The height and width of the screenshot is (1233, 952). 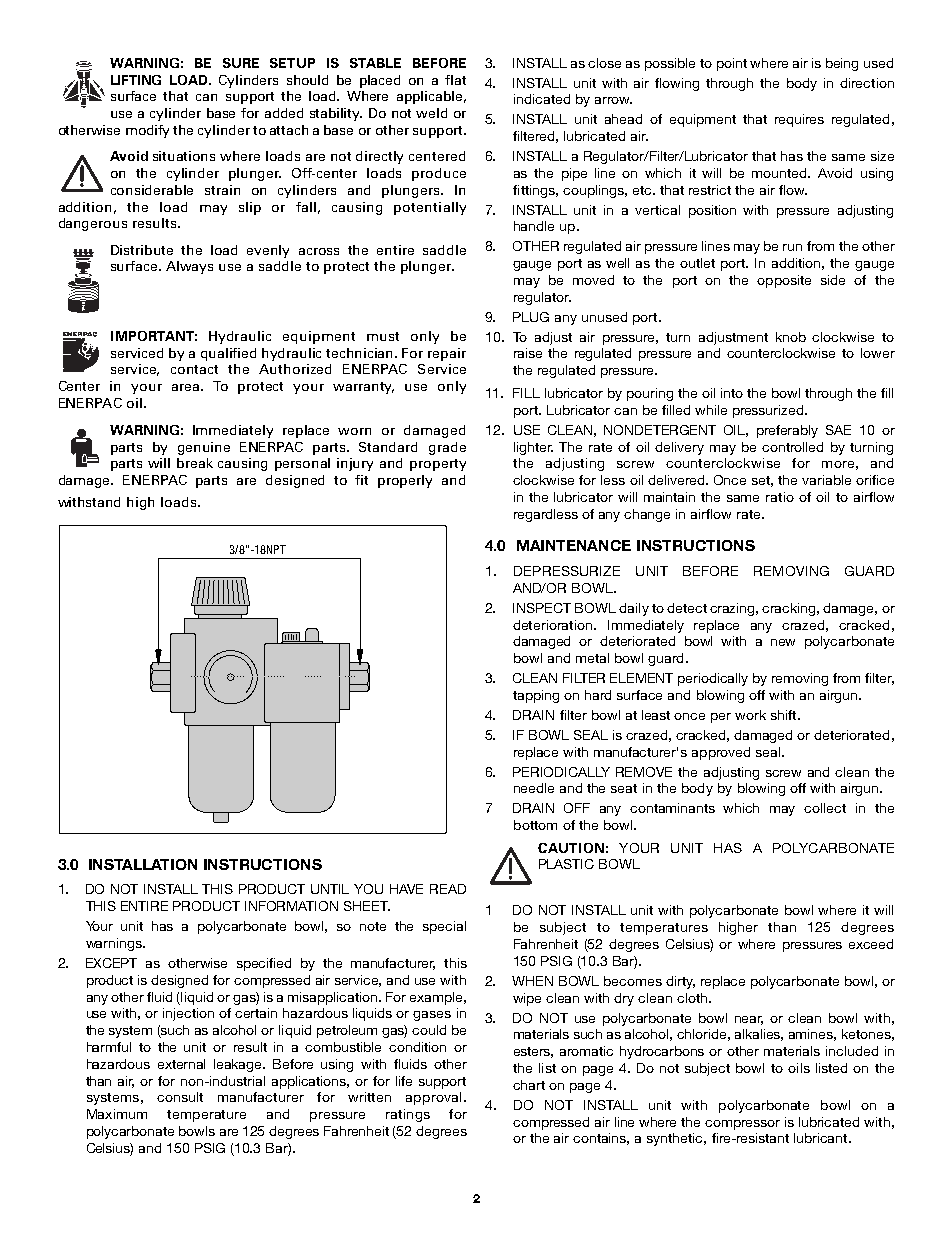 What do you see at coordinates (447, 448) in the screenshot?
I see `grade` at bounding box center [447, 448].
